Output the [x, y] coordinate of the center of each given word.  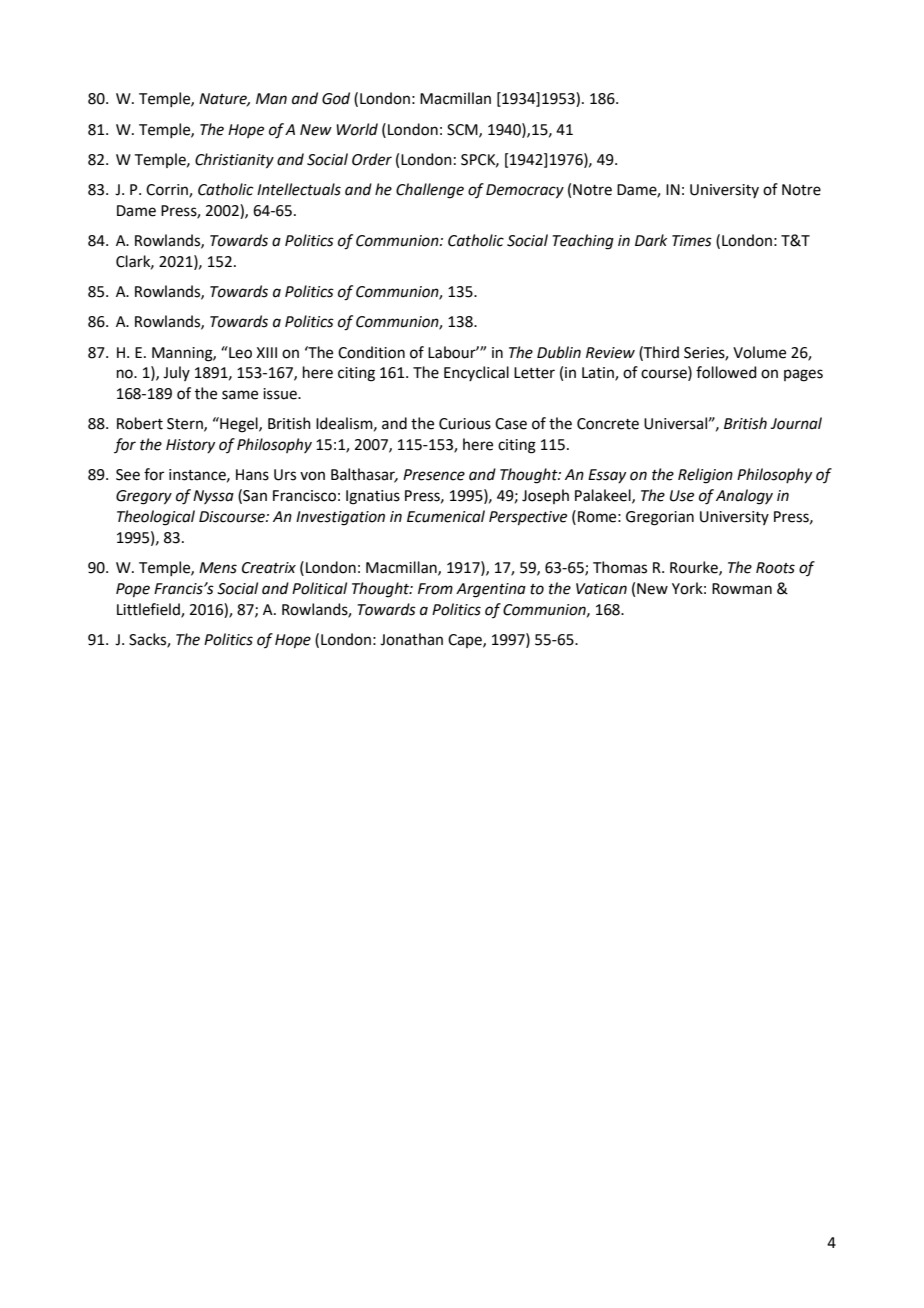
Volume [759, 352]
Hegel [239, 425]
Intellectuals [299, 189]
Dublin [559, 352]
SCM [463, 130]
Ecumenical [446, 516]
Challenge [430, 191]
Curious [465, 424]
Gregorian [660, 518]
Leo [239, 352]
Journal [796, 423]
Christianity [234, 161]
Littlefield [149, 610]
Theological [156, 518]
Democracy [525, 191]
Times [692, 241]
